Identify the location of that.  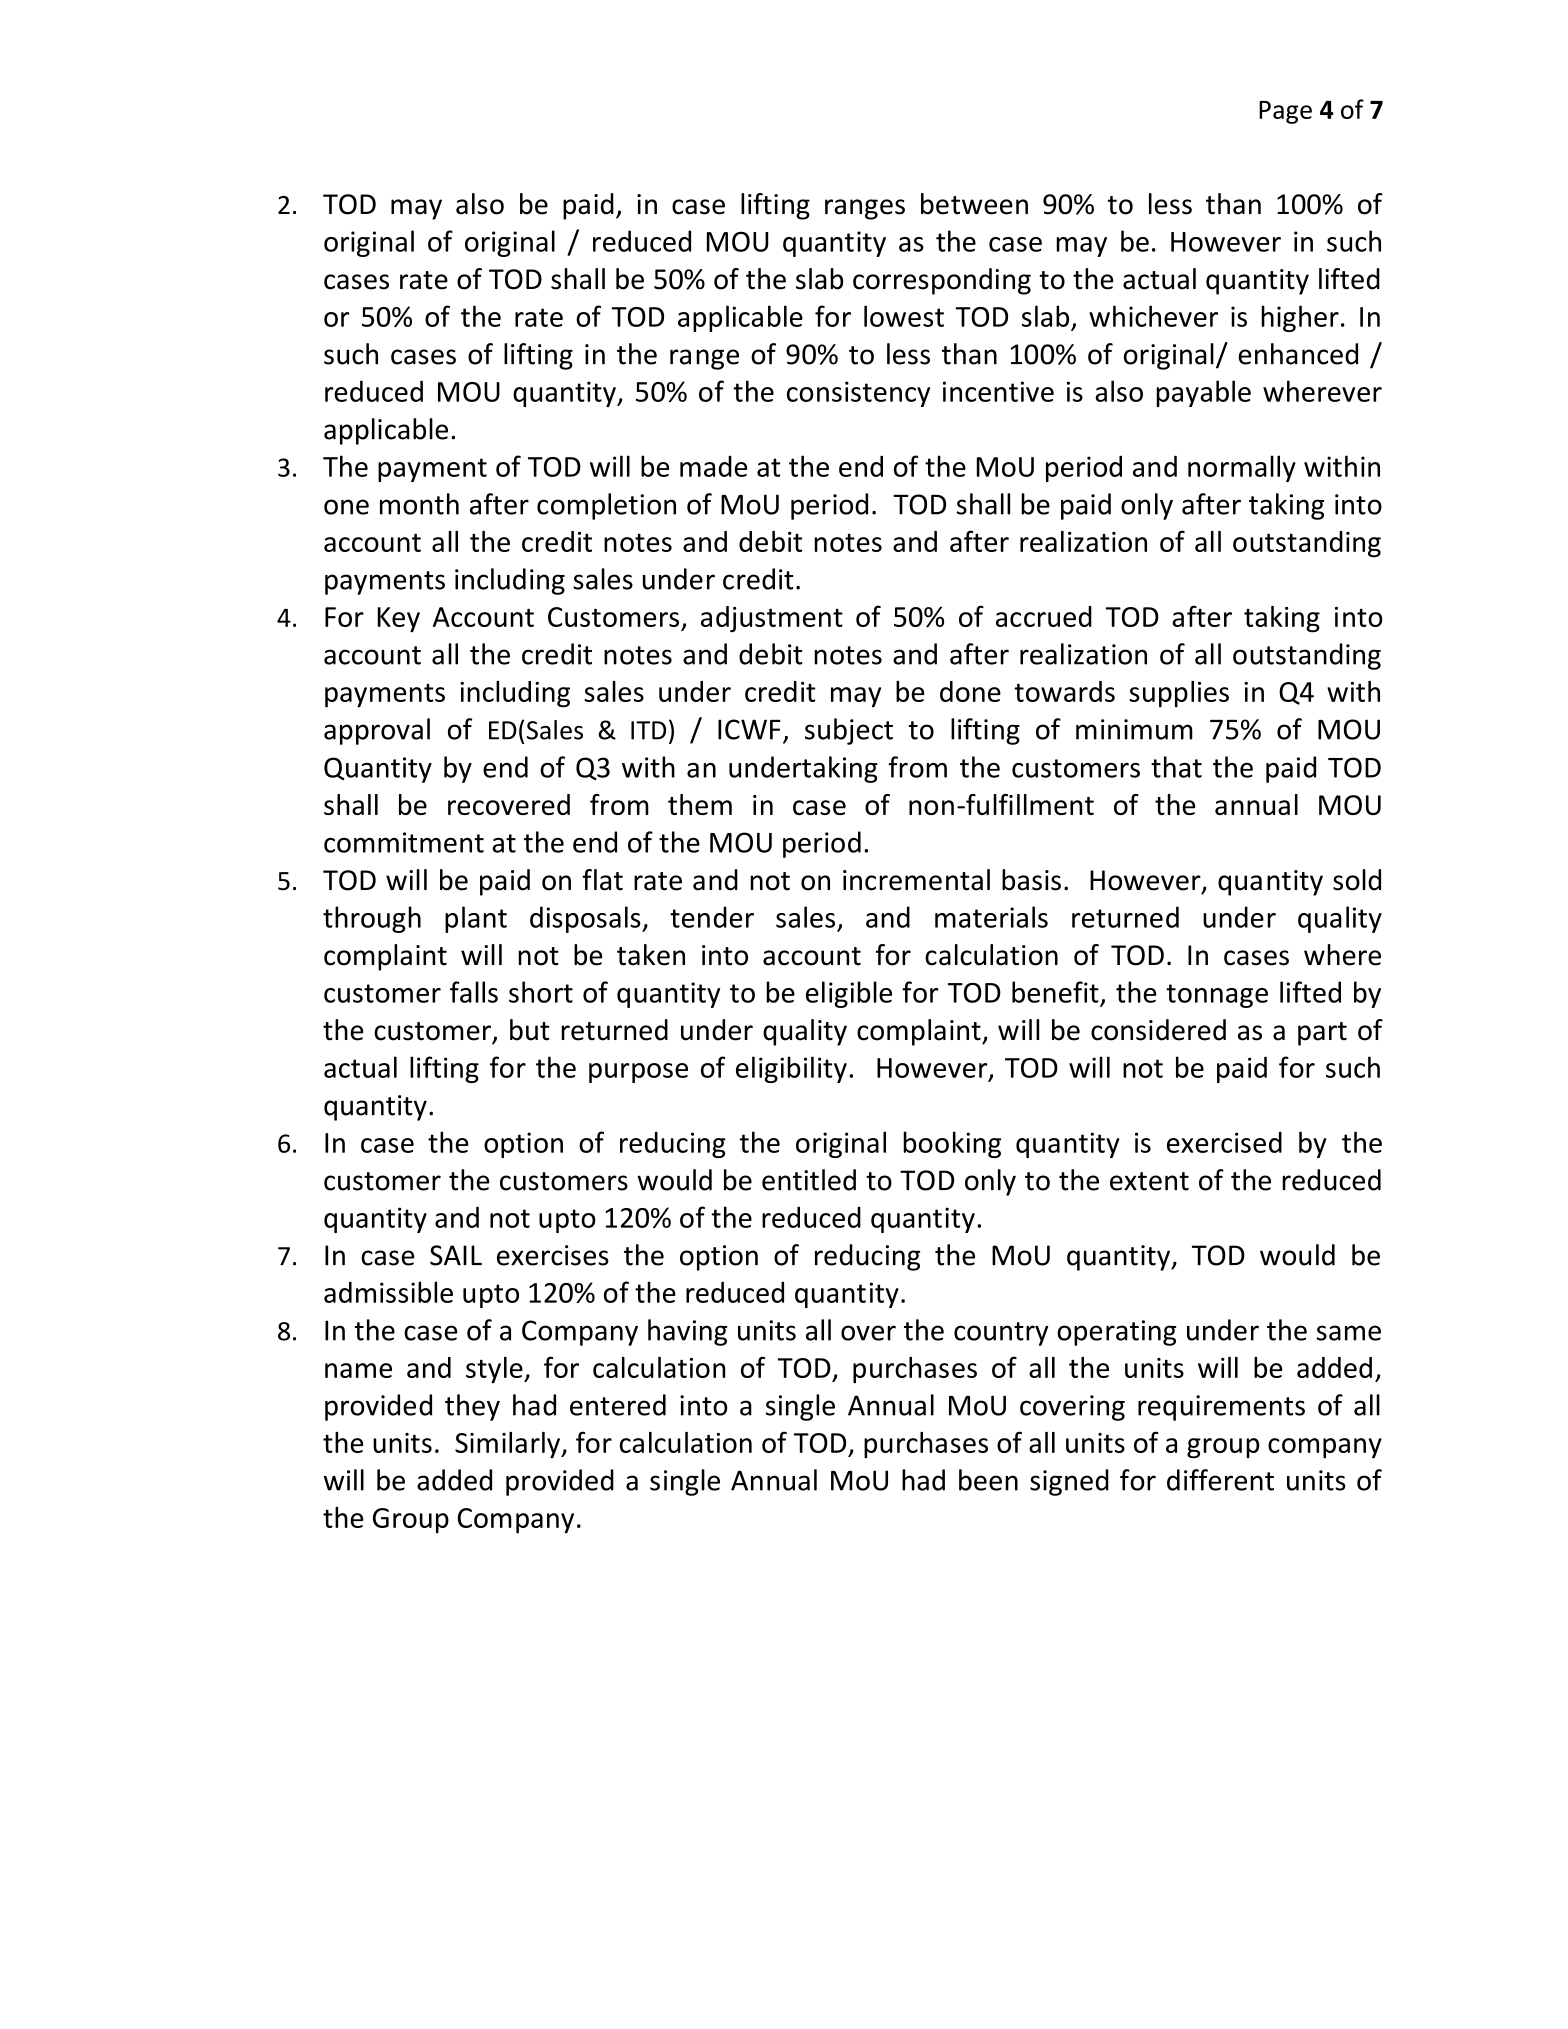
(1176, 767).
